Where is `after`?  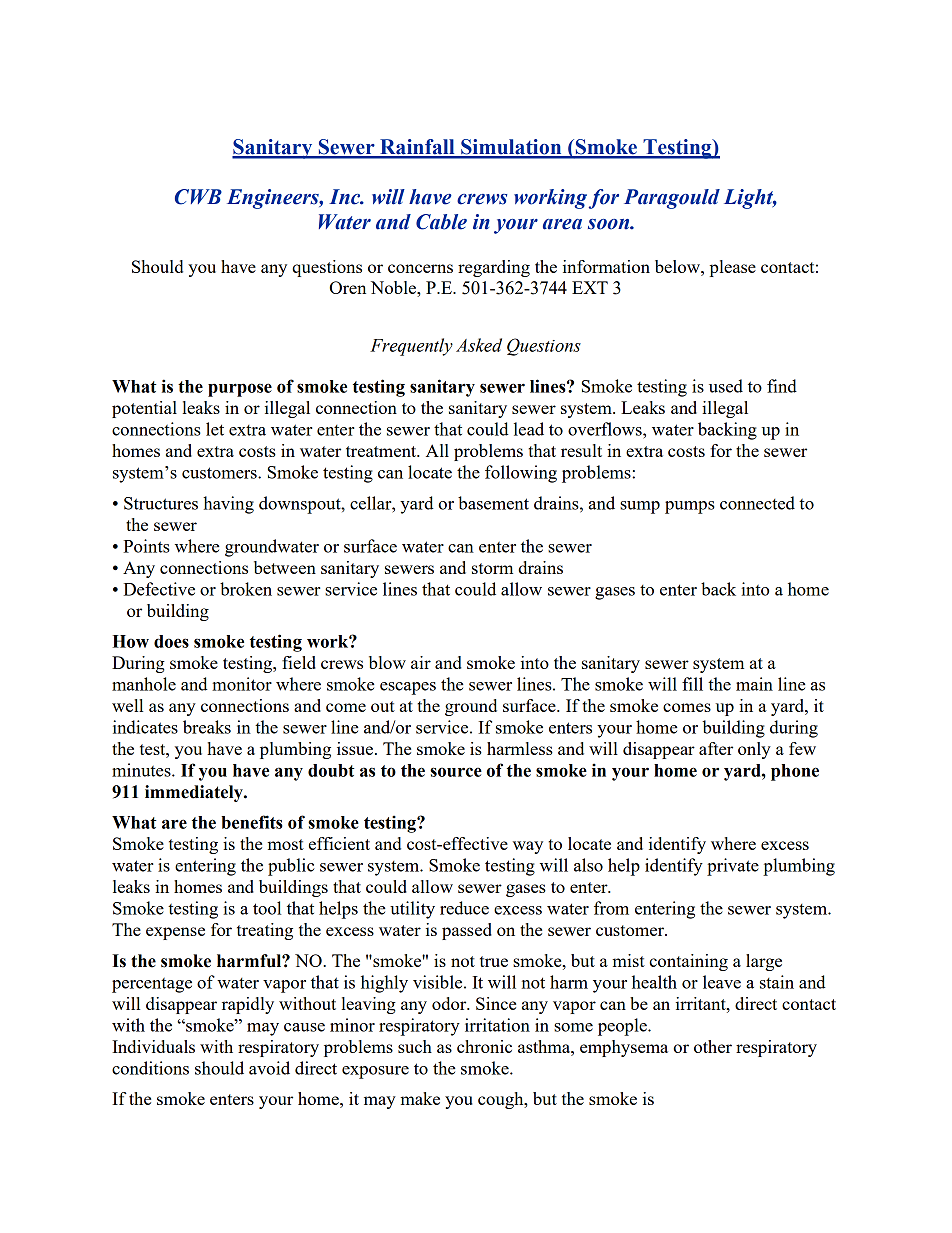 after is located at coordinates (716, 748).
